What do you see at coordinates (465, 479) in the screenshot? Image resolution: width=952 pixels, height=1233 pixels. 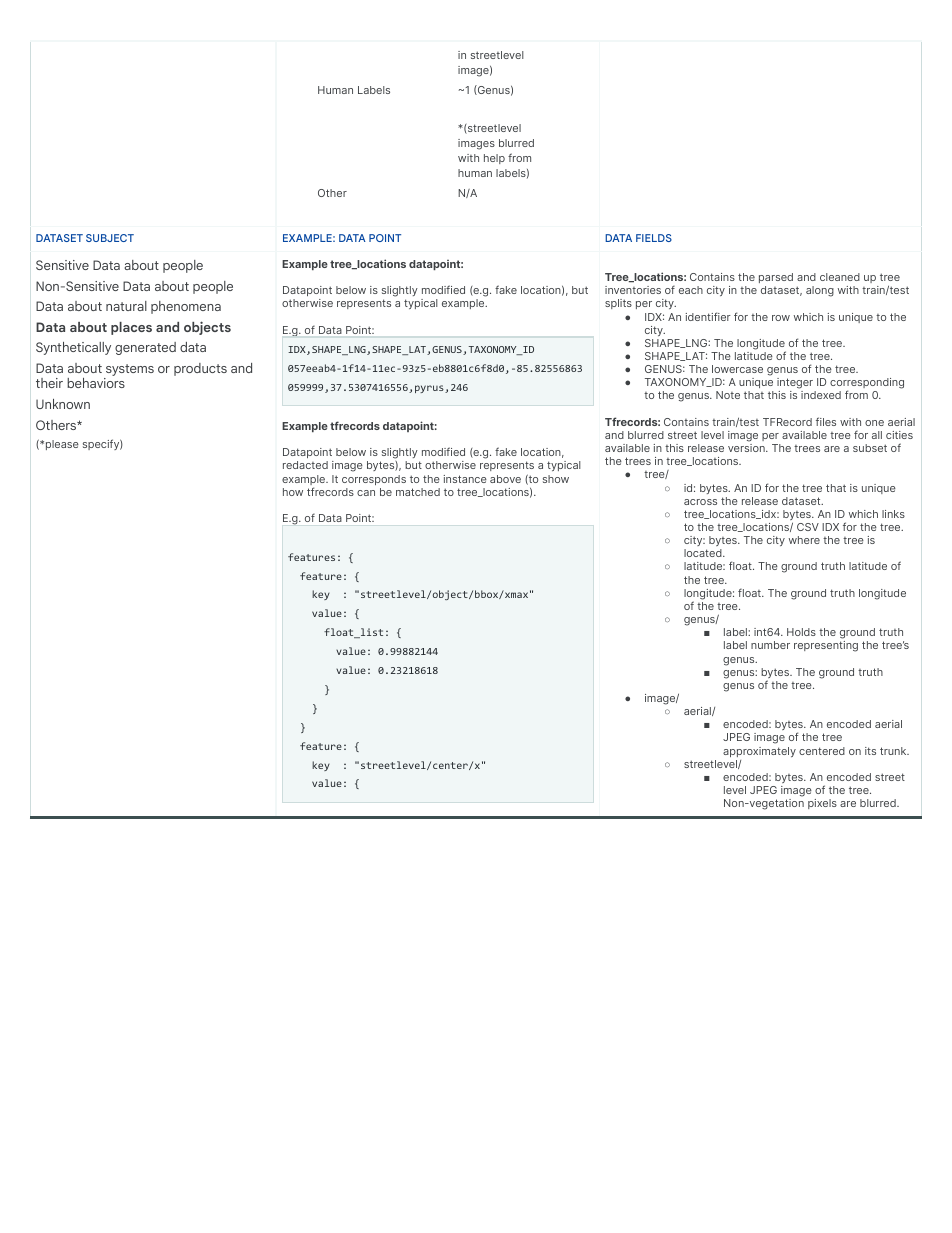 I see `instance` at bounding box center [465, 479].
